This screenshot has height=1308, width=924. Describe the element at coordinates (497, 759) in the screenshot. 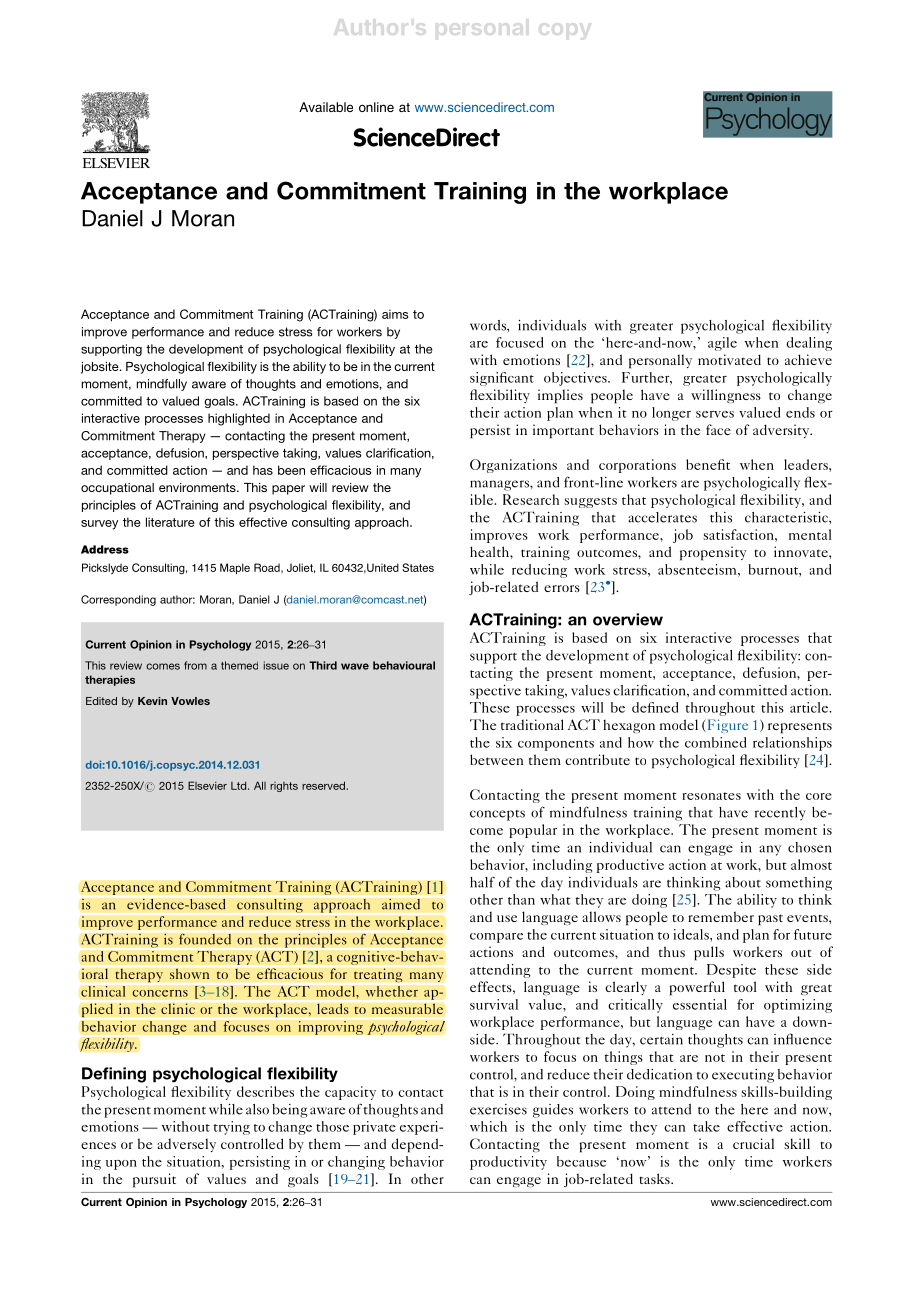

I see `between` at that location.
